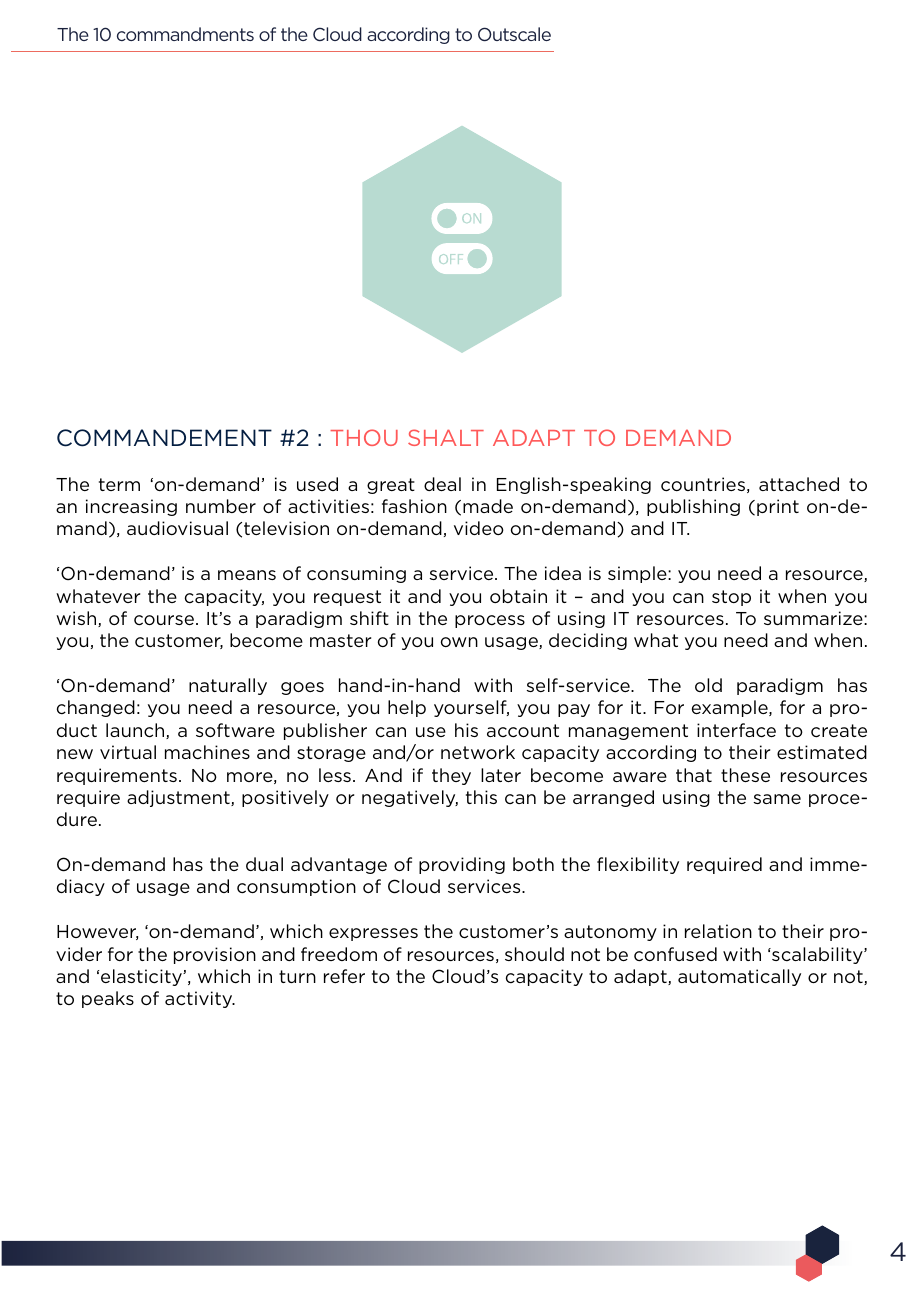  Describe the element at coordinates (739, 977) in the screenshot. I see `automatically` at that location.
